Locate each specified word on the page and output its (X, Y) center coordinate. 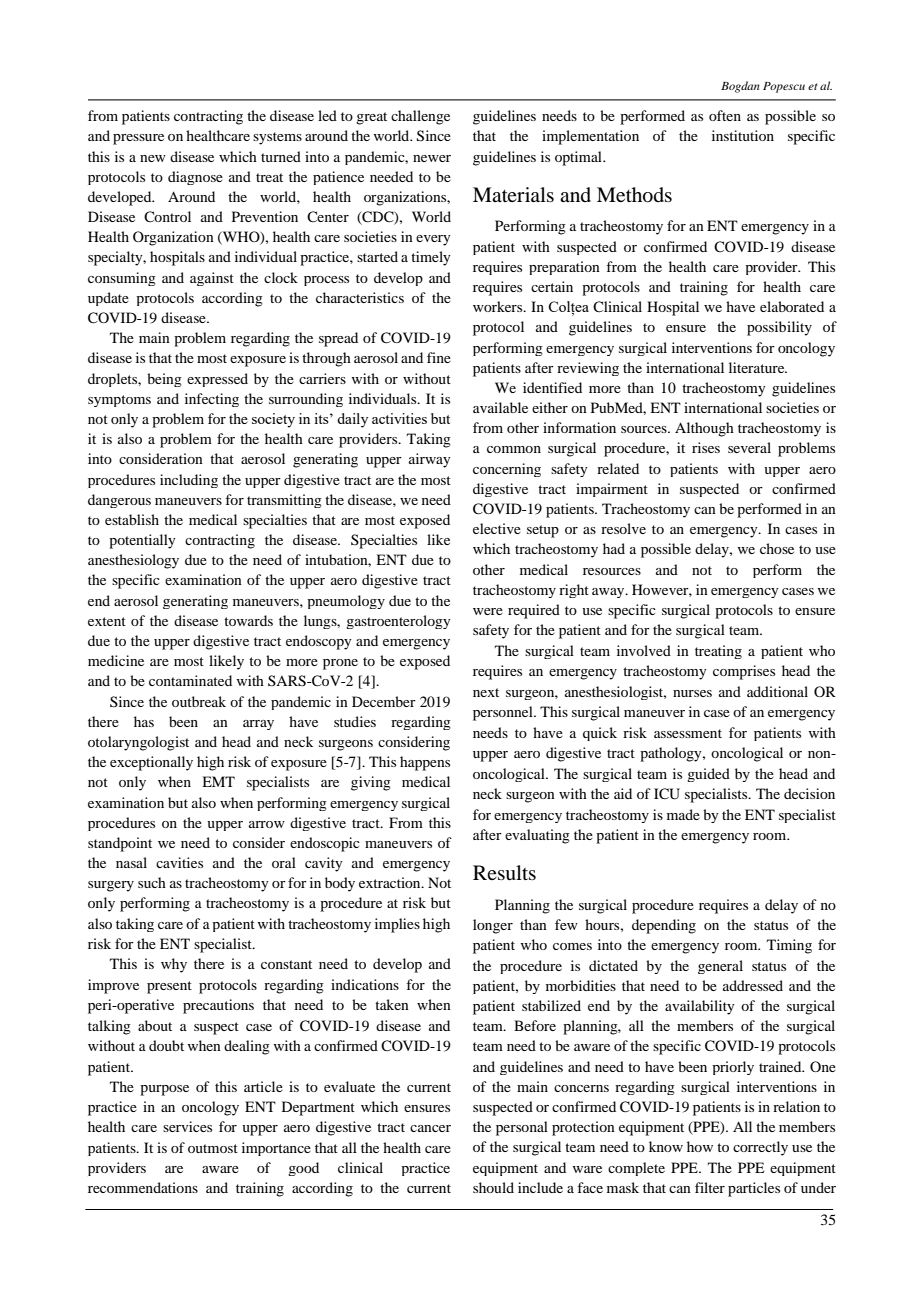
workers (499, 306)
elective (497, 528)
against (212, 279)
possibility (779, 328)
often (725, 115)
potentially (142, 541)
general (720, 967)
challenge (420, 117)
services (187, 1126)
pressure (138, 139)
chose (777, 548)
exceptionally (151, 763)
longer (493, 926)
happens (425, 763)
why (174, 965)
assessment (688, 733)
